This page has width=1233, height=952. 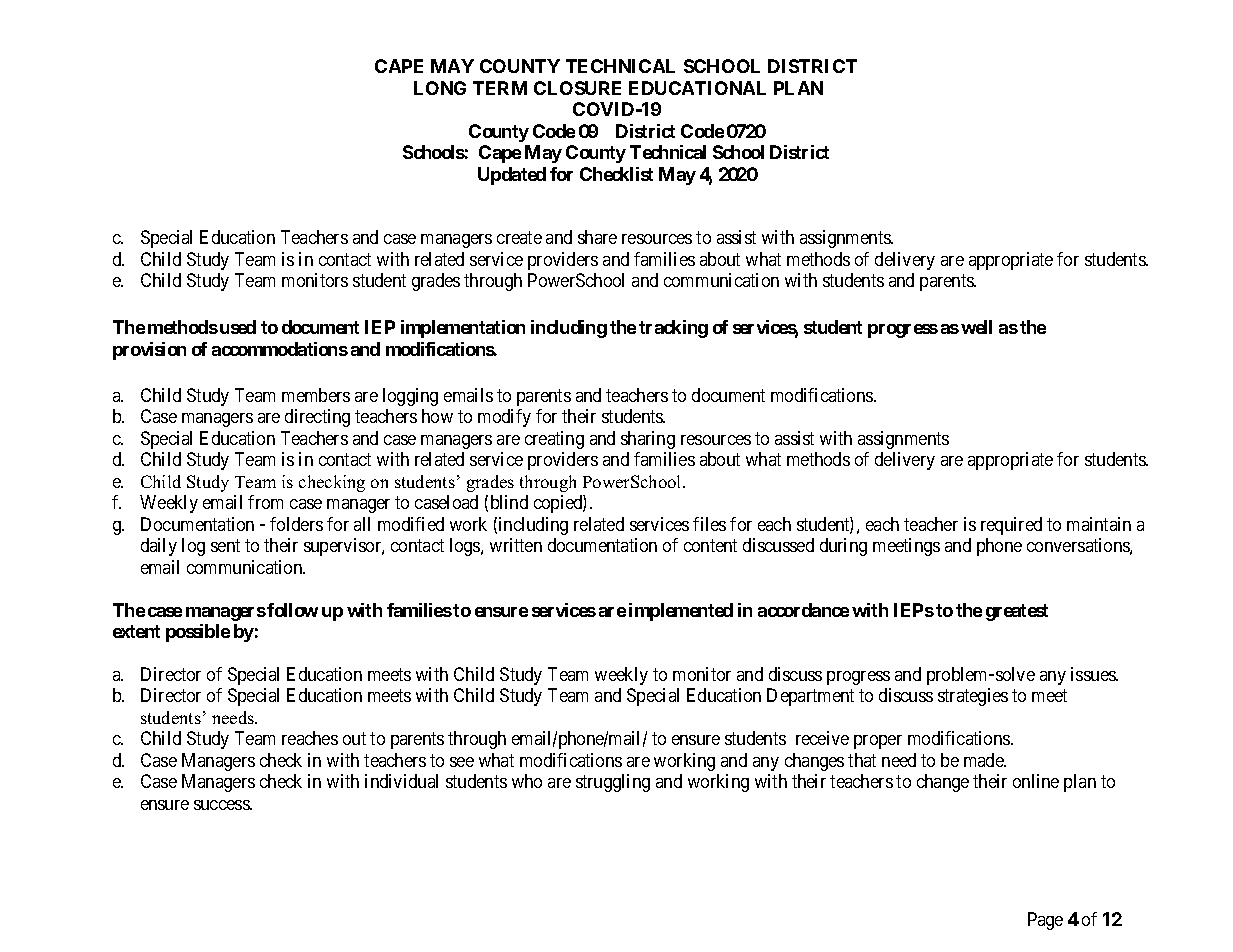 I want to click on struggling, so click(x=613, y=783).
